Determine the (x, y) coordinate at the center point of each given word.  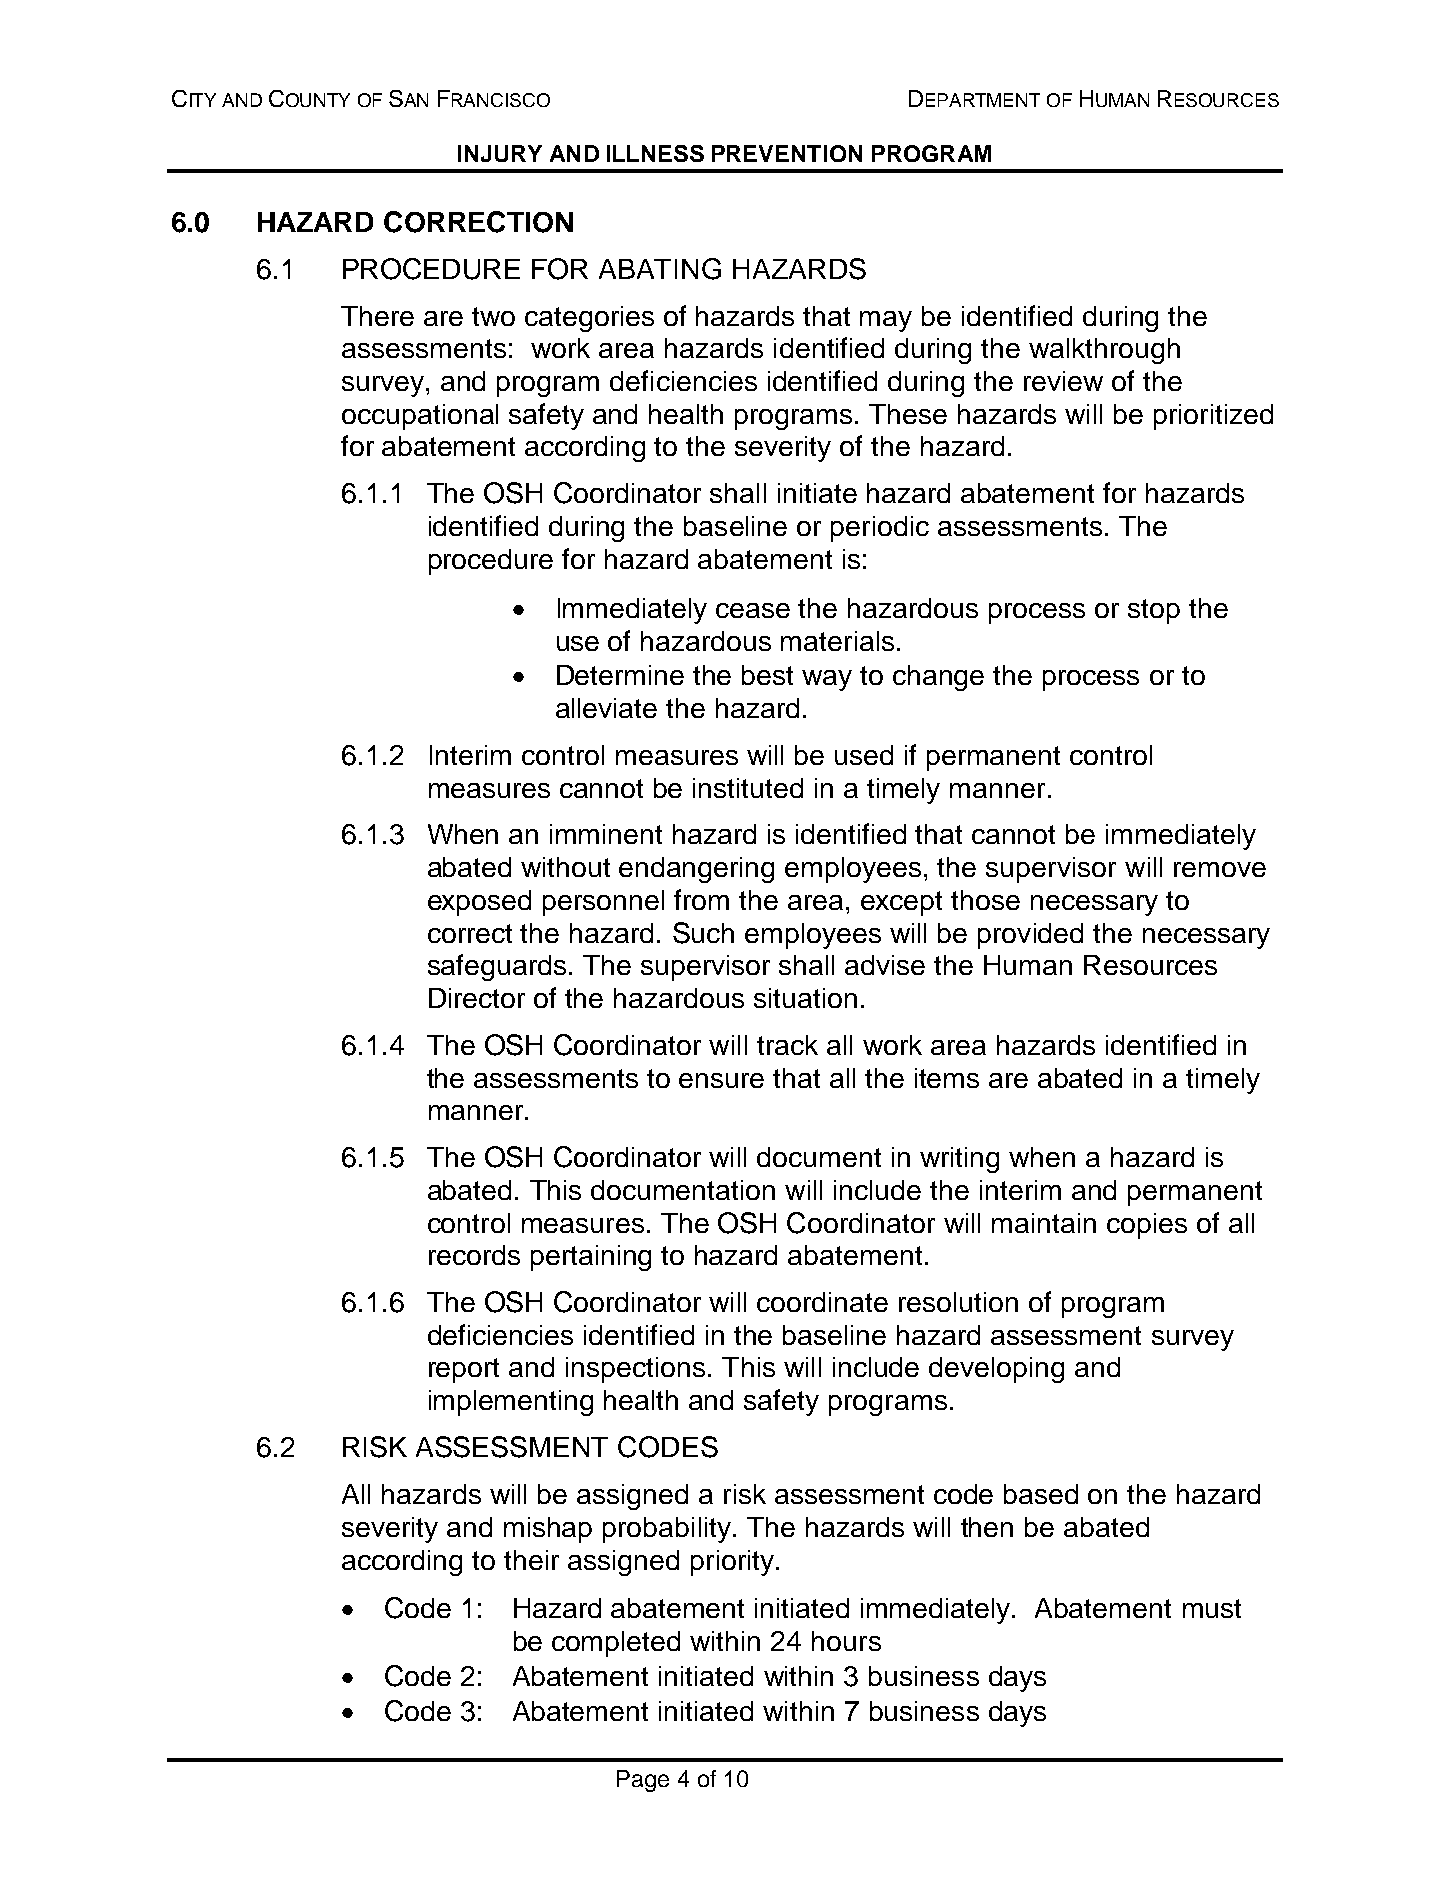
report (464, 1370)
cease (753, 610)
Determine (620, 675)
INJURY (500, 153)
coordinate (822, 1302)
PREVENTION (787, 153)
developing (996, 1370)
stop (1154, 611)
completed (616, 1644)
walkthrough (1104, 351)
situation (805, 998)
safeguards (497, 967)
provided (1030, 936)
